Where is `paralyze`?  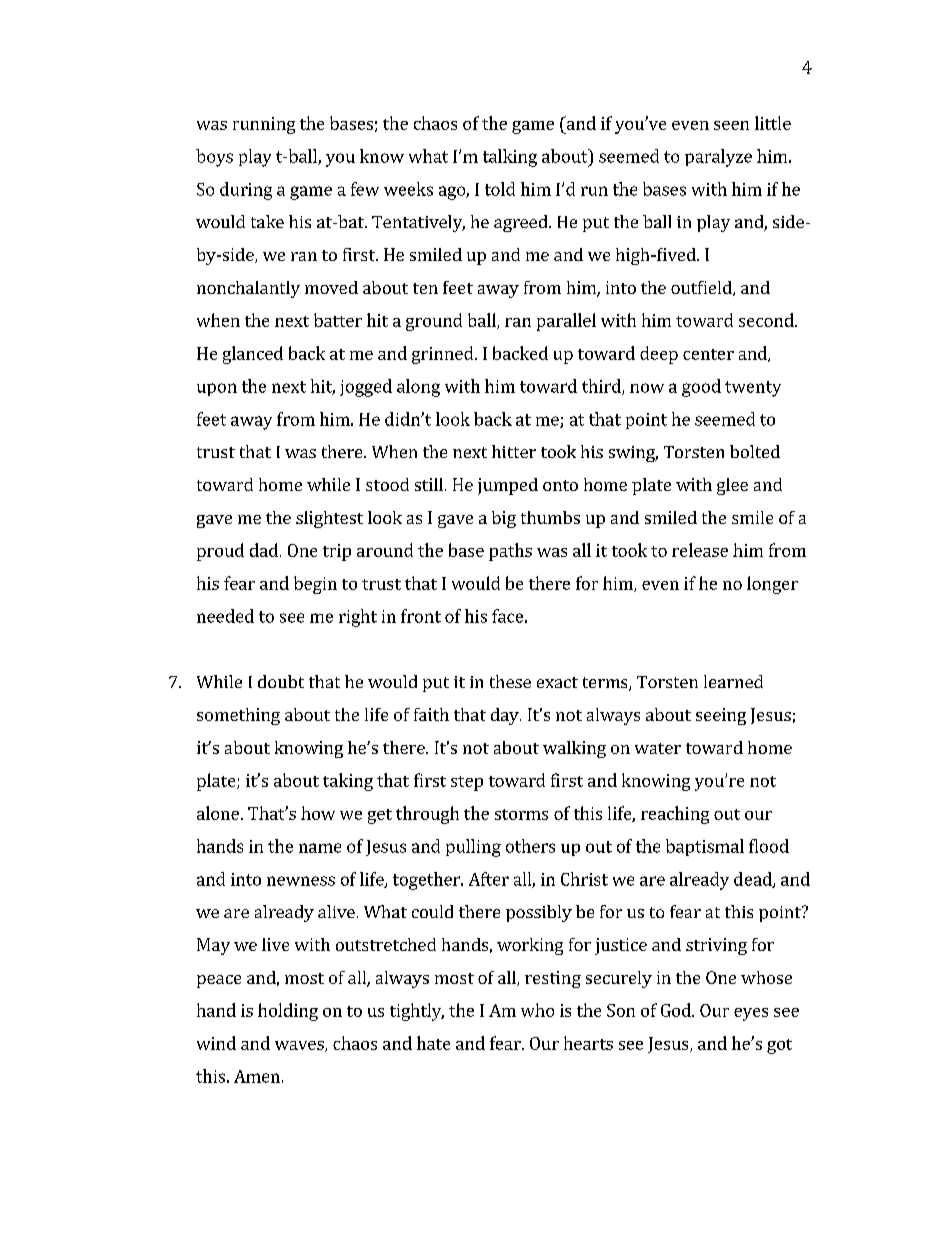
paralyze is located at coordinates (718, 158).
